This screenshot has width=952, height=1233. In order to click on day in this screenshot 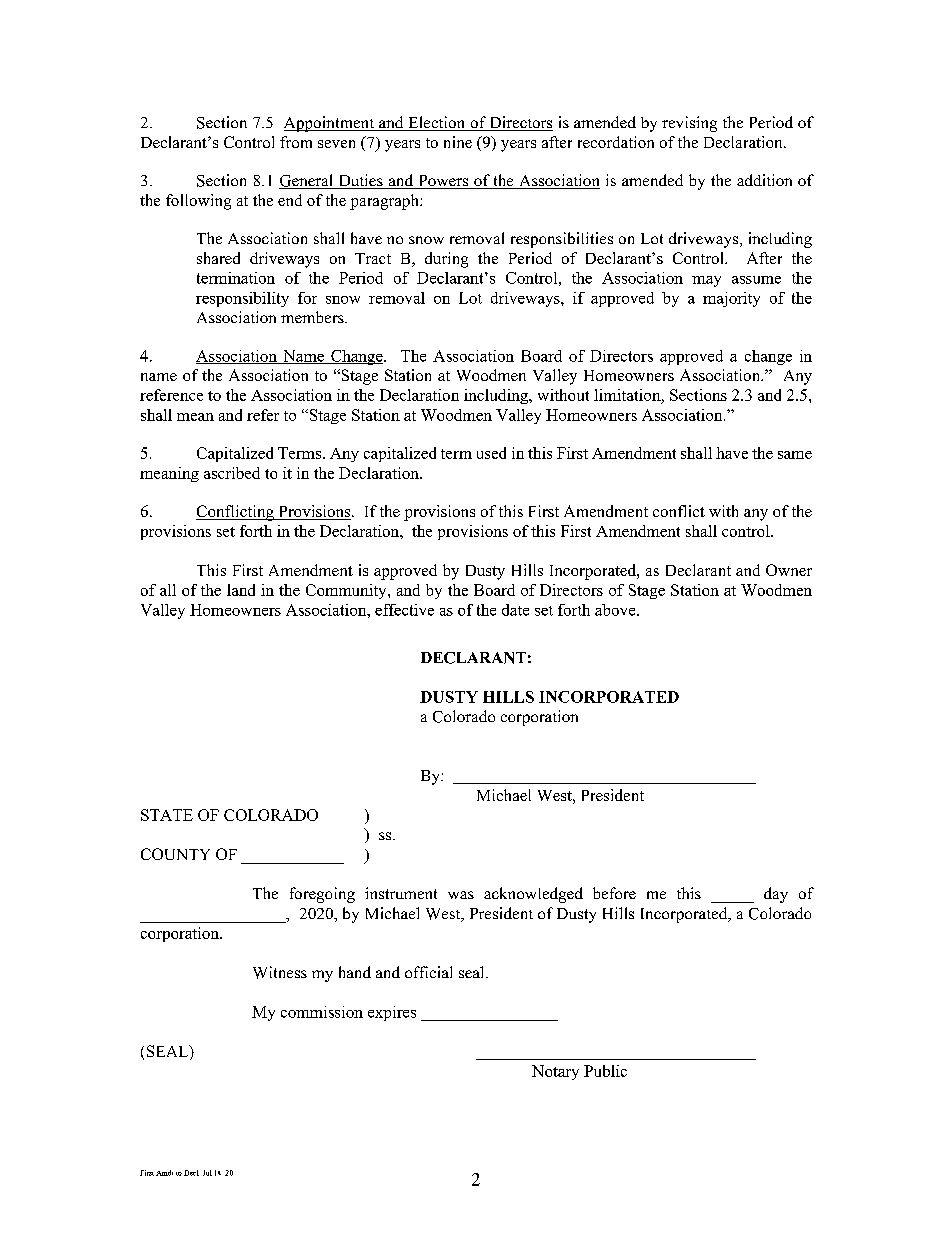, I will do `click(776, 895)`.
